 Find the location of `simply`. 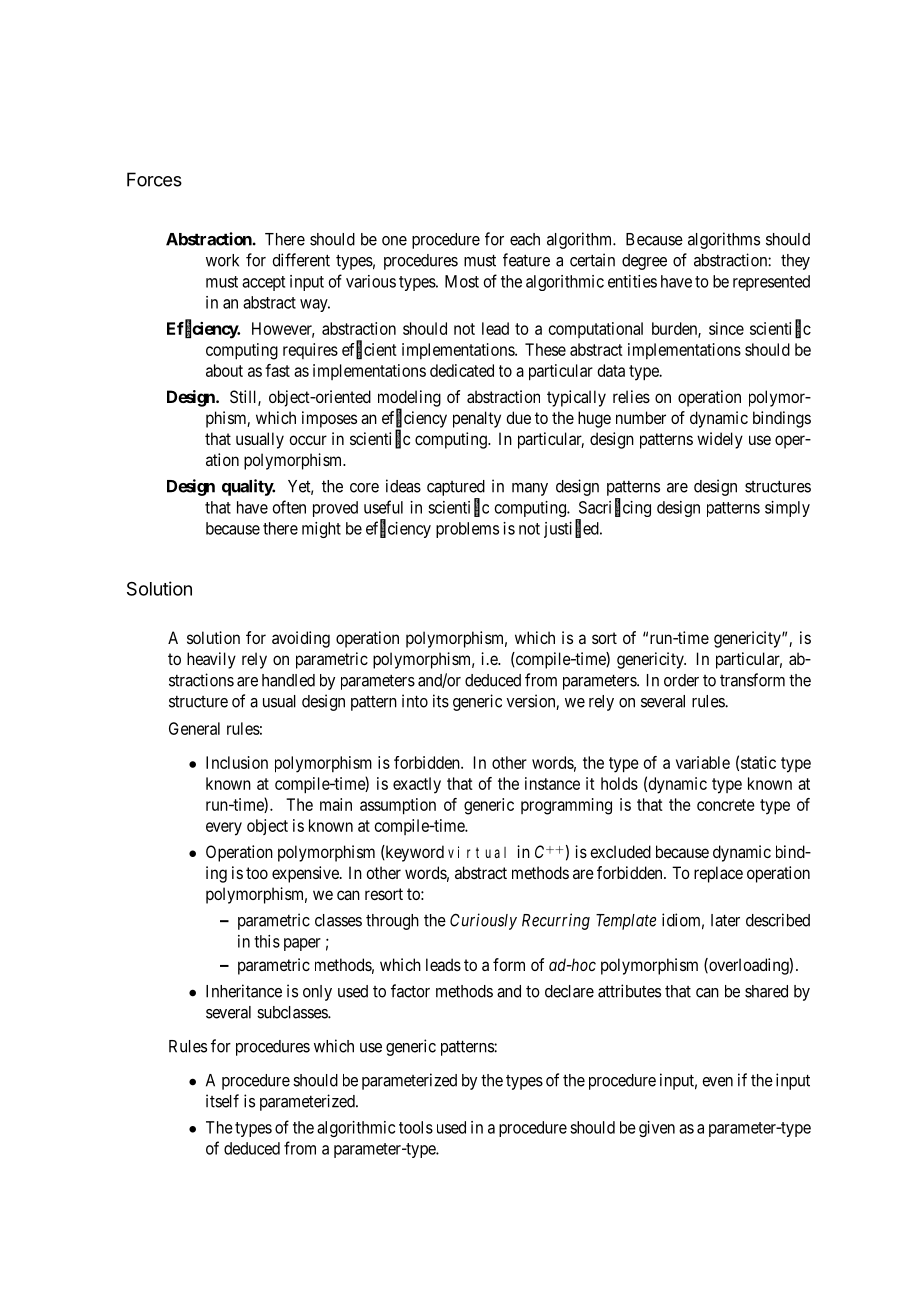

simply is located at coordinates (787, 509).
